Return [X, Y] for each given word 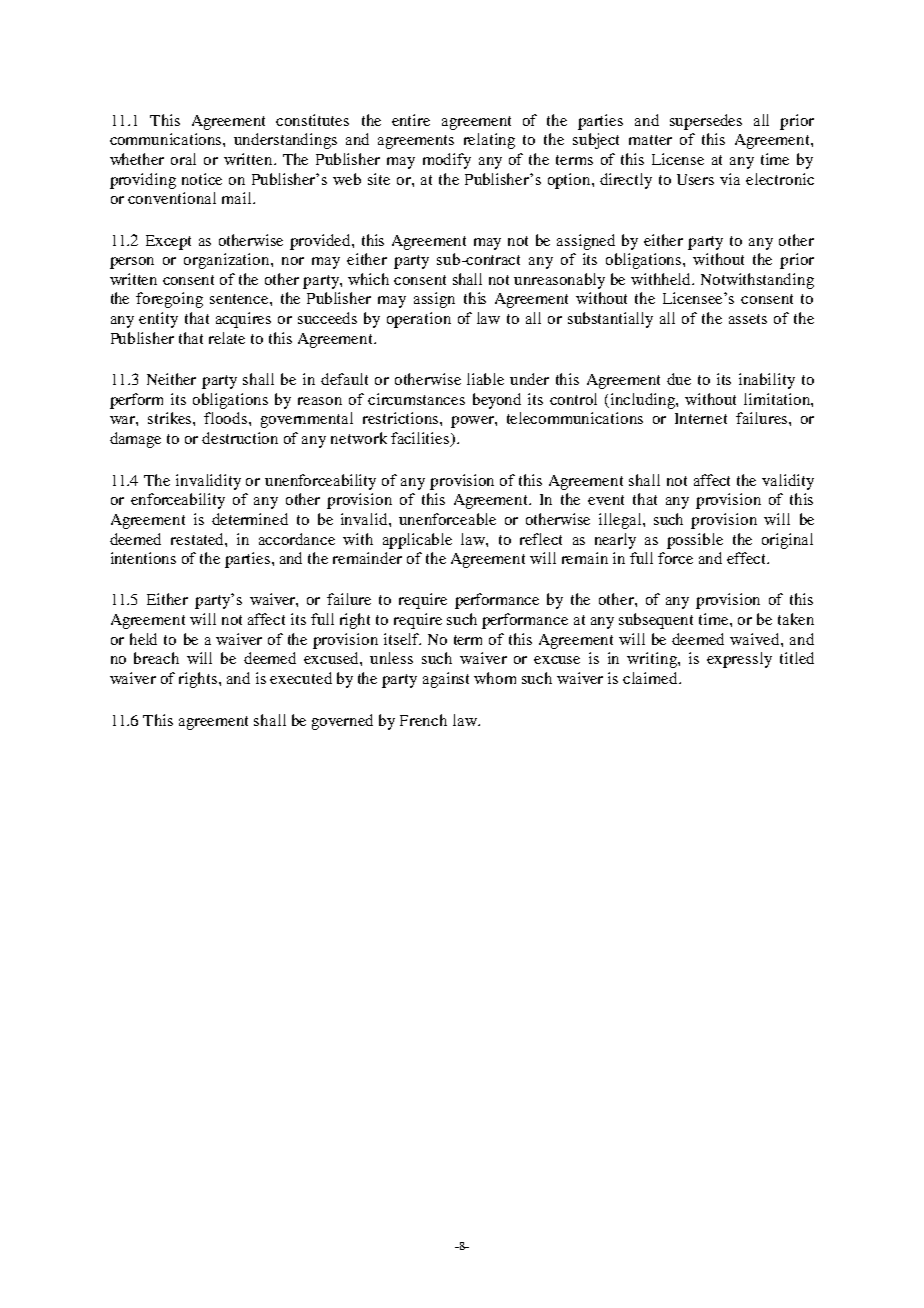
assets [748, 319]
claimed [651, 678]
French [423, 720]
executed [301, 678]
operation [419, 320]
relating [489, 141]
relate [227, 338]
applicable [417, 541]
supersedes [706, 122]
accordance [297, 539]
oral [183, 159]
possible [695, 541]
